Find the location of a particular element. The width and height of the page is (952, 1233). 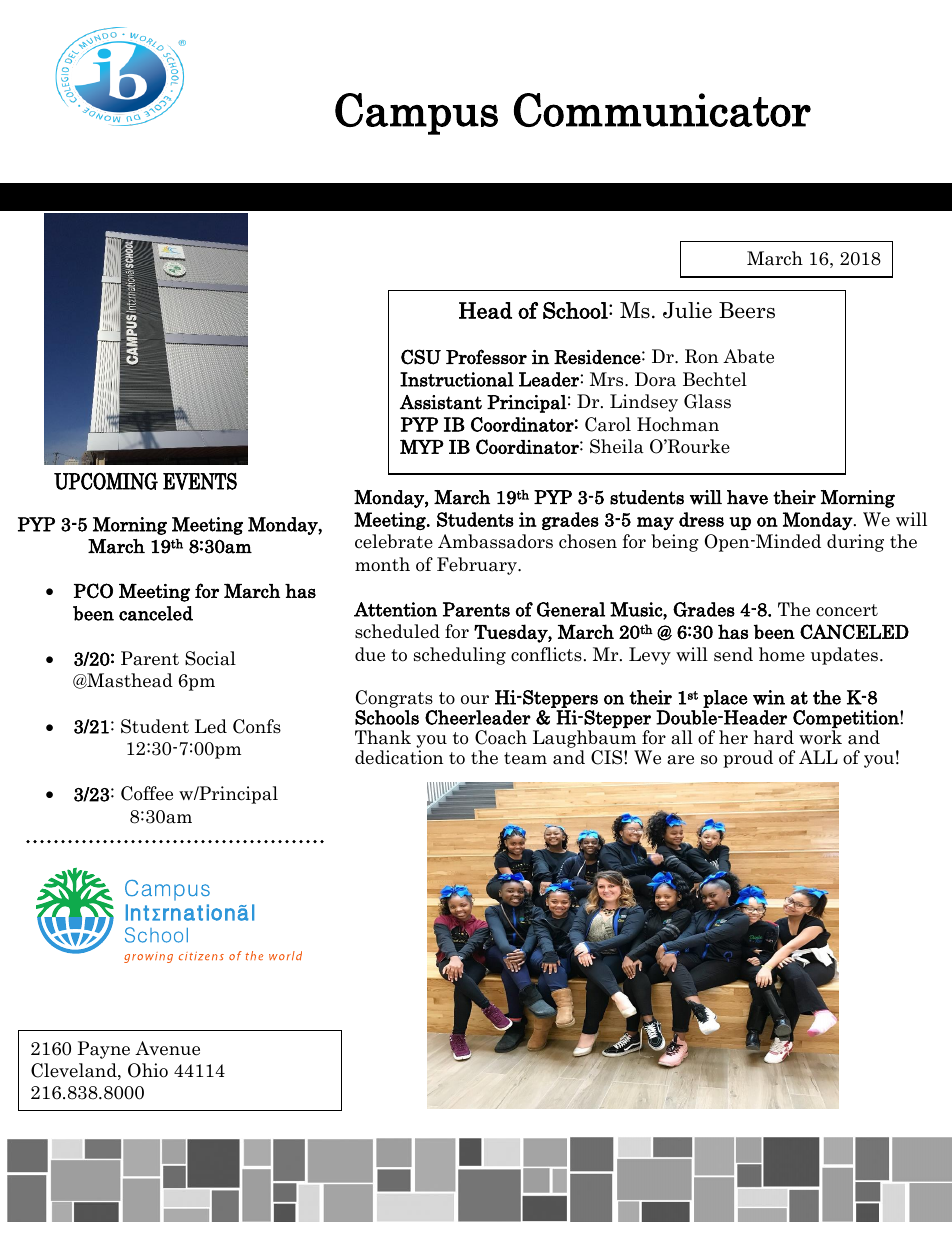

Avenue is located at coordinates (167, 1048).
